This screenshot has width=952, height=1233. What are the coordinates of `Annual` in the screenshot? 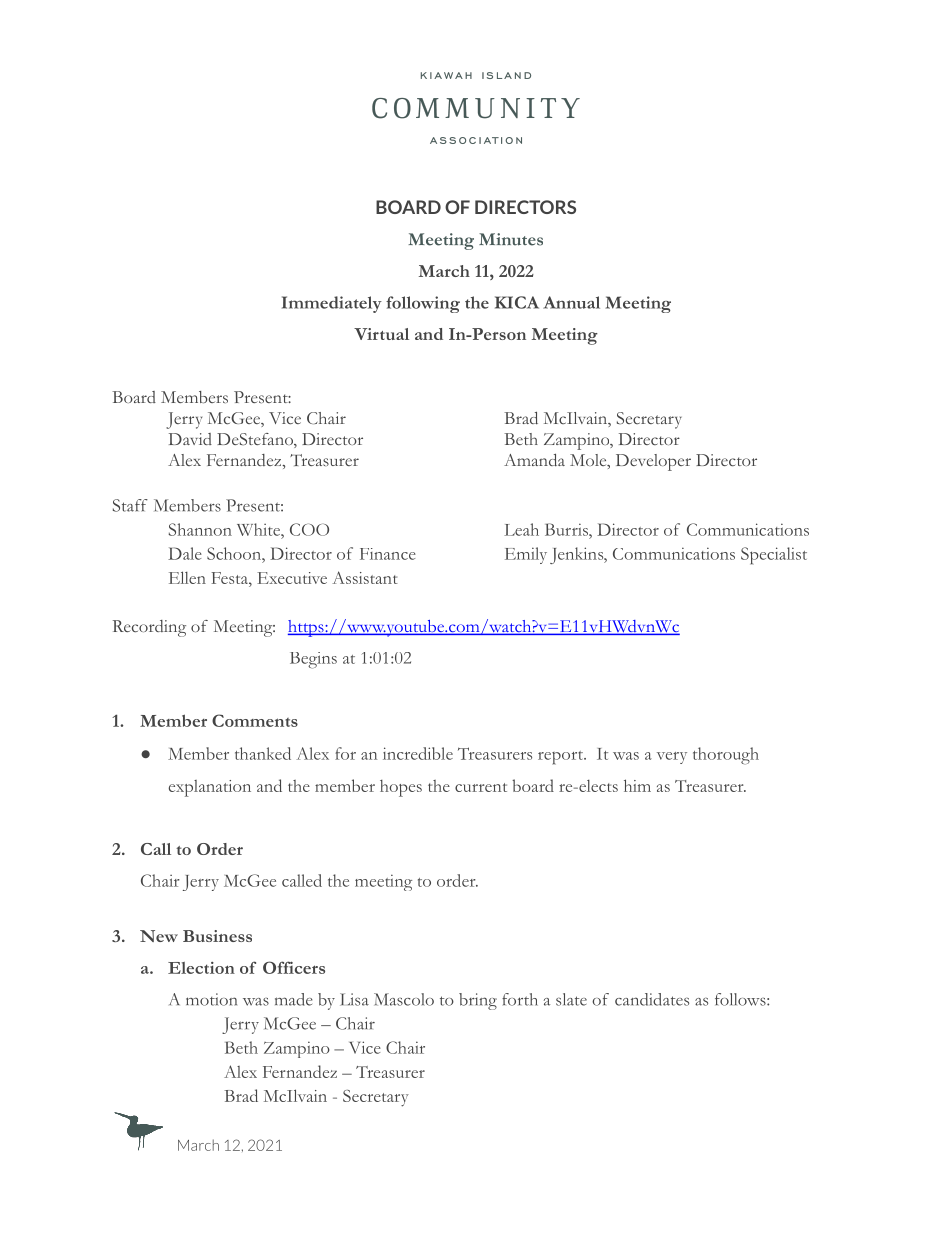 It's located at (571, 302).
